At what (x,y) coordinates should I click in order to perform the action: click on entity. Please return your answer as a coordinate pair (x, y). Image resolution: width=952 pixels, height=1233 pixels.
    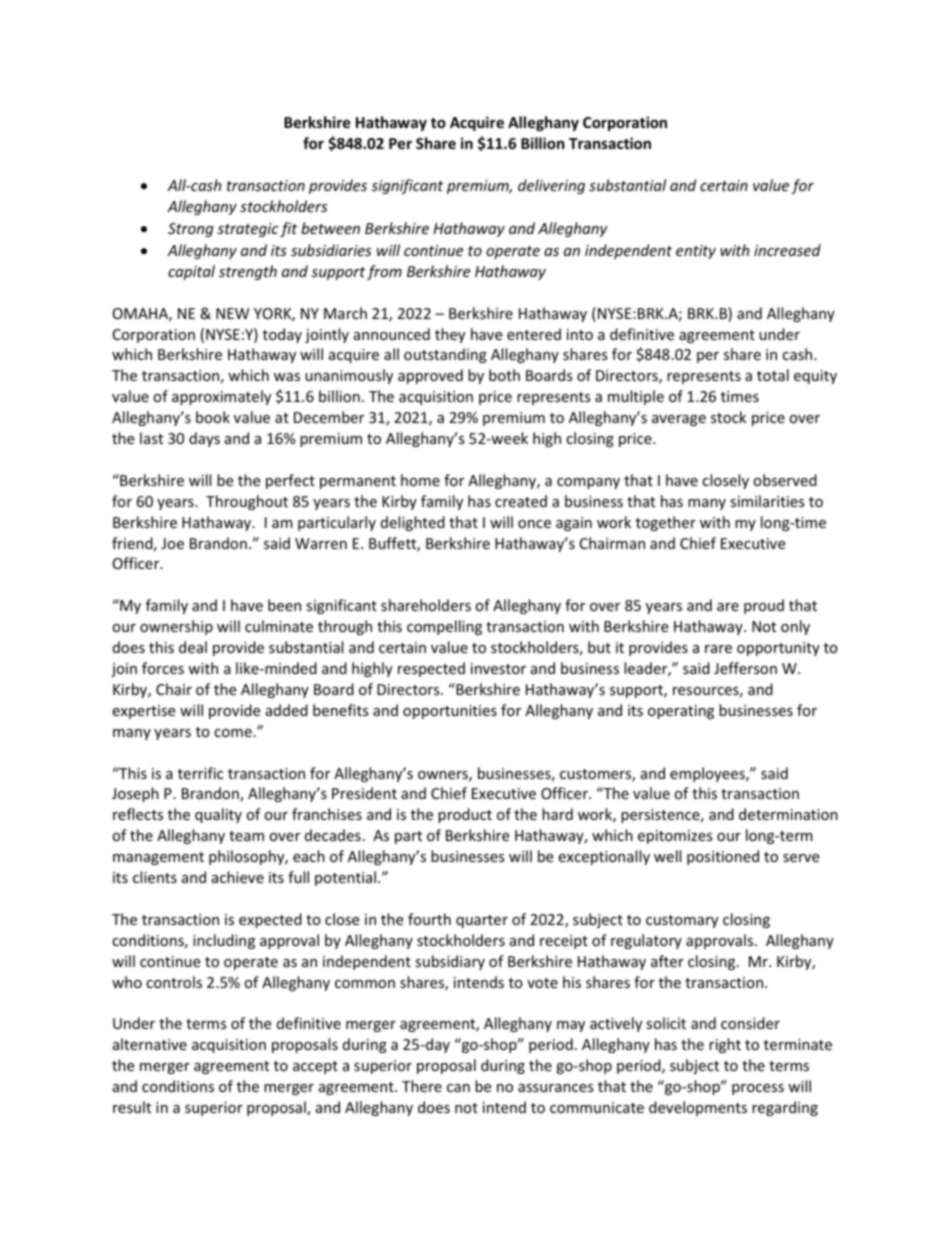
    Looking at the image, I should click on (696, 252).
